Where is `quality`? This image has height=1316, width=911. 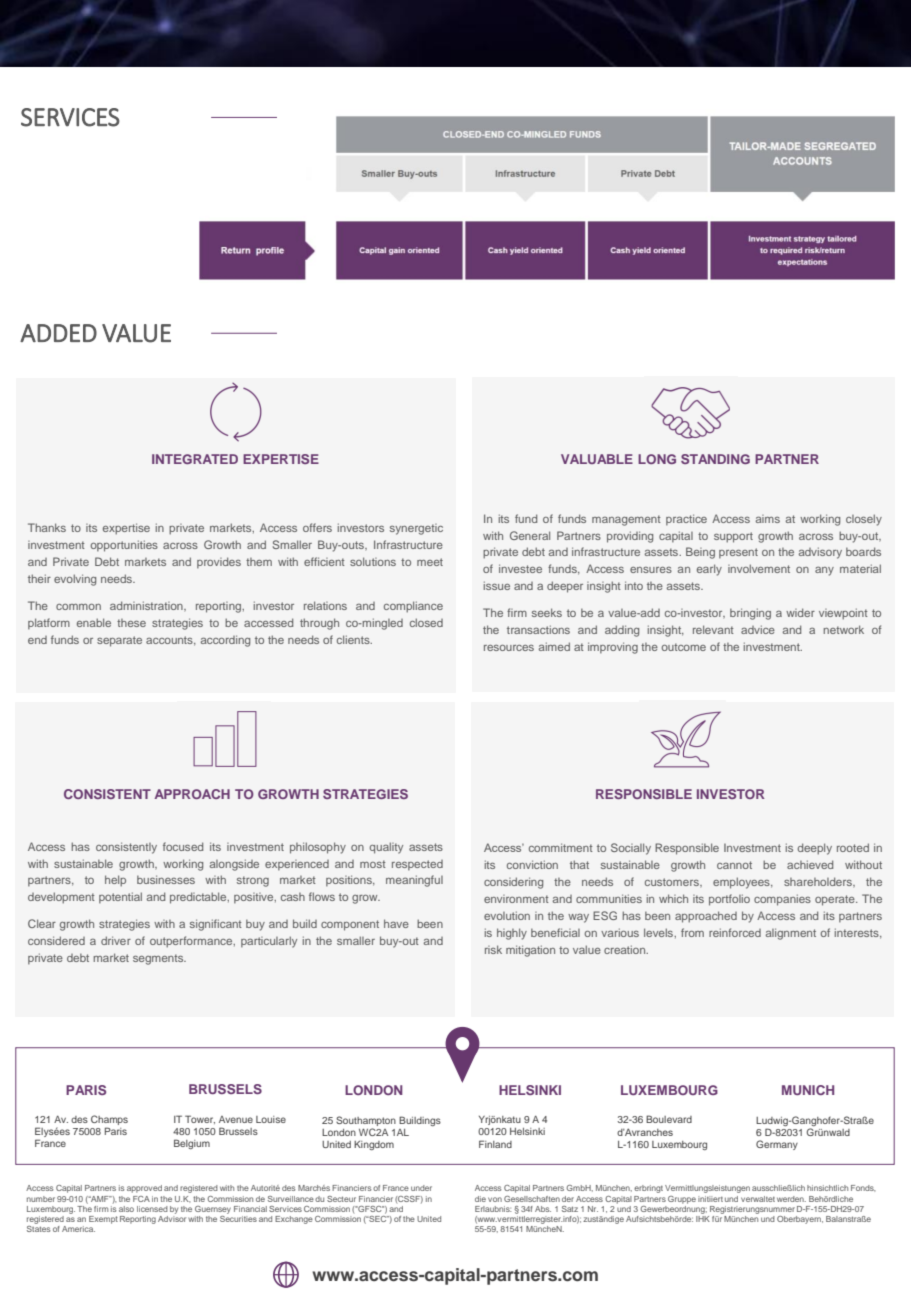
quality is located at coordinates (386, 848).
